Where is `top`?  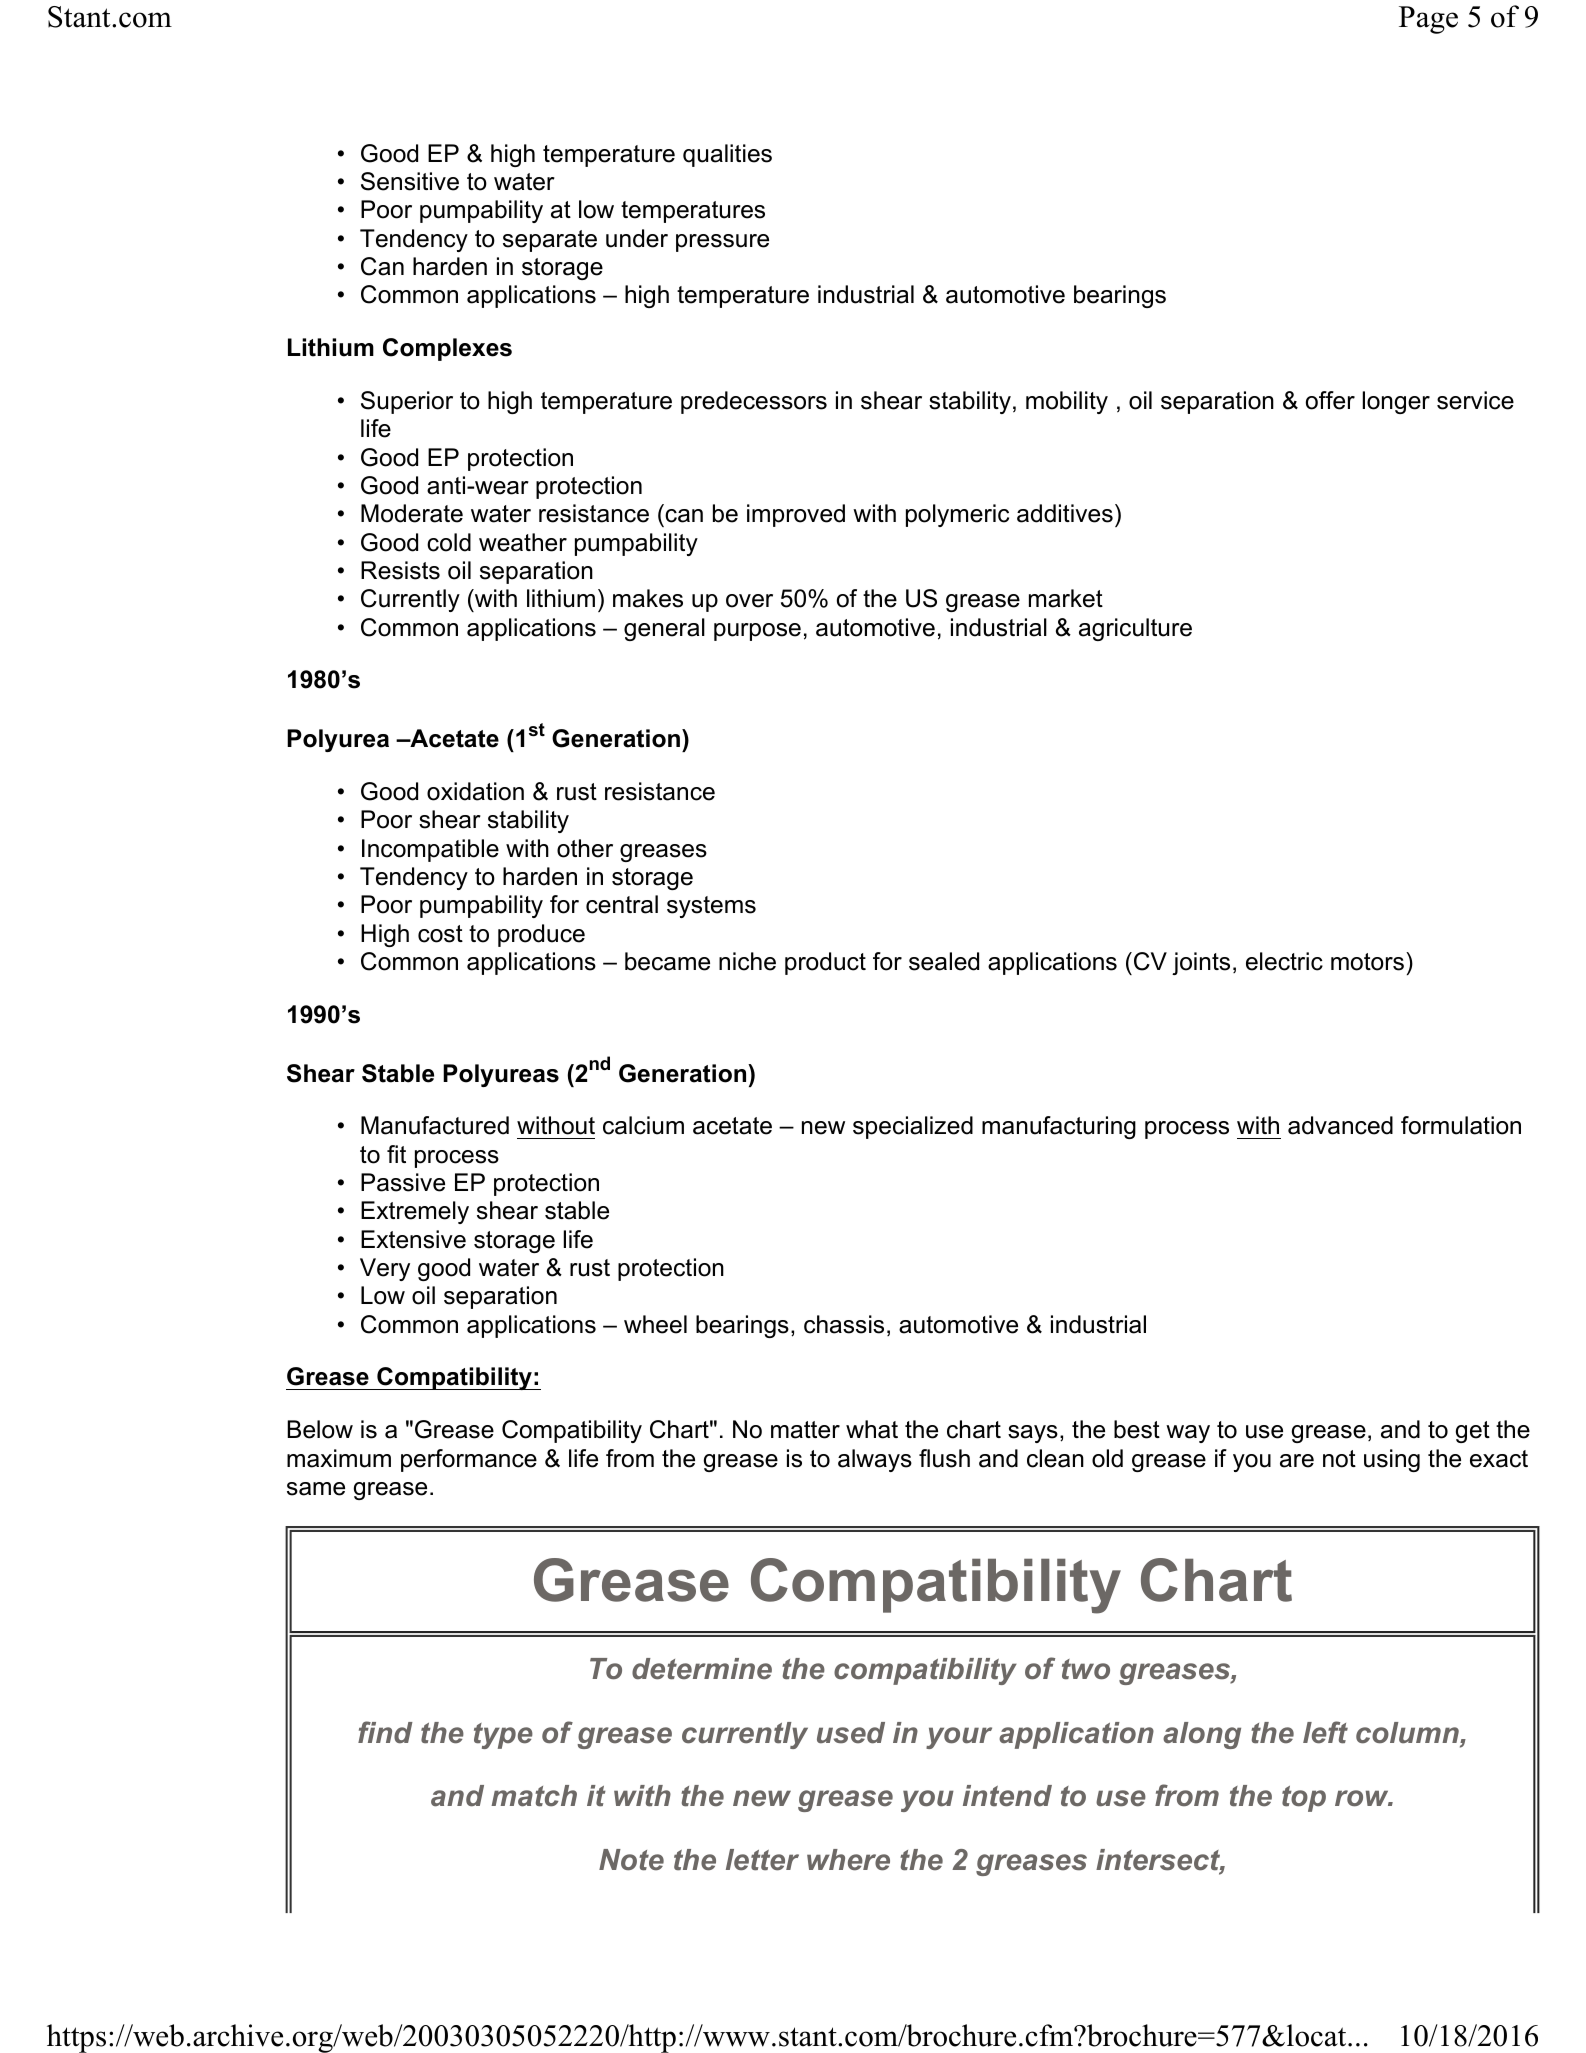 top is located at coordinates (1304, 1799).
